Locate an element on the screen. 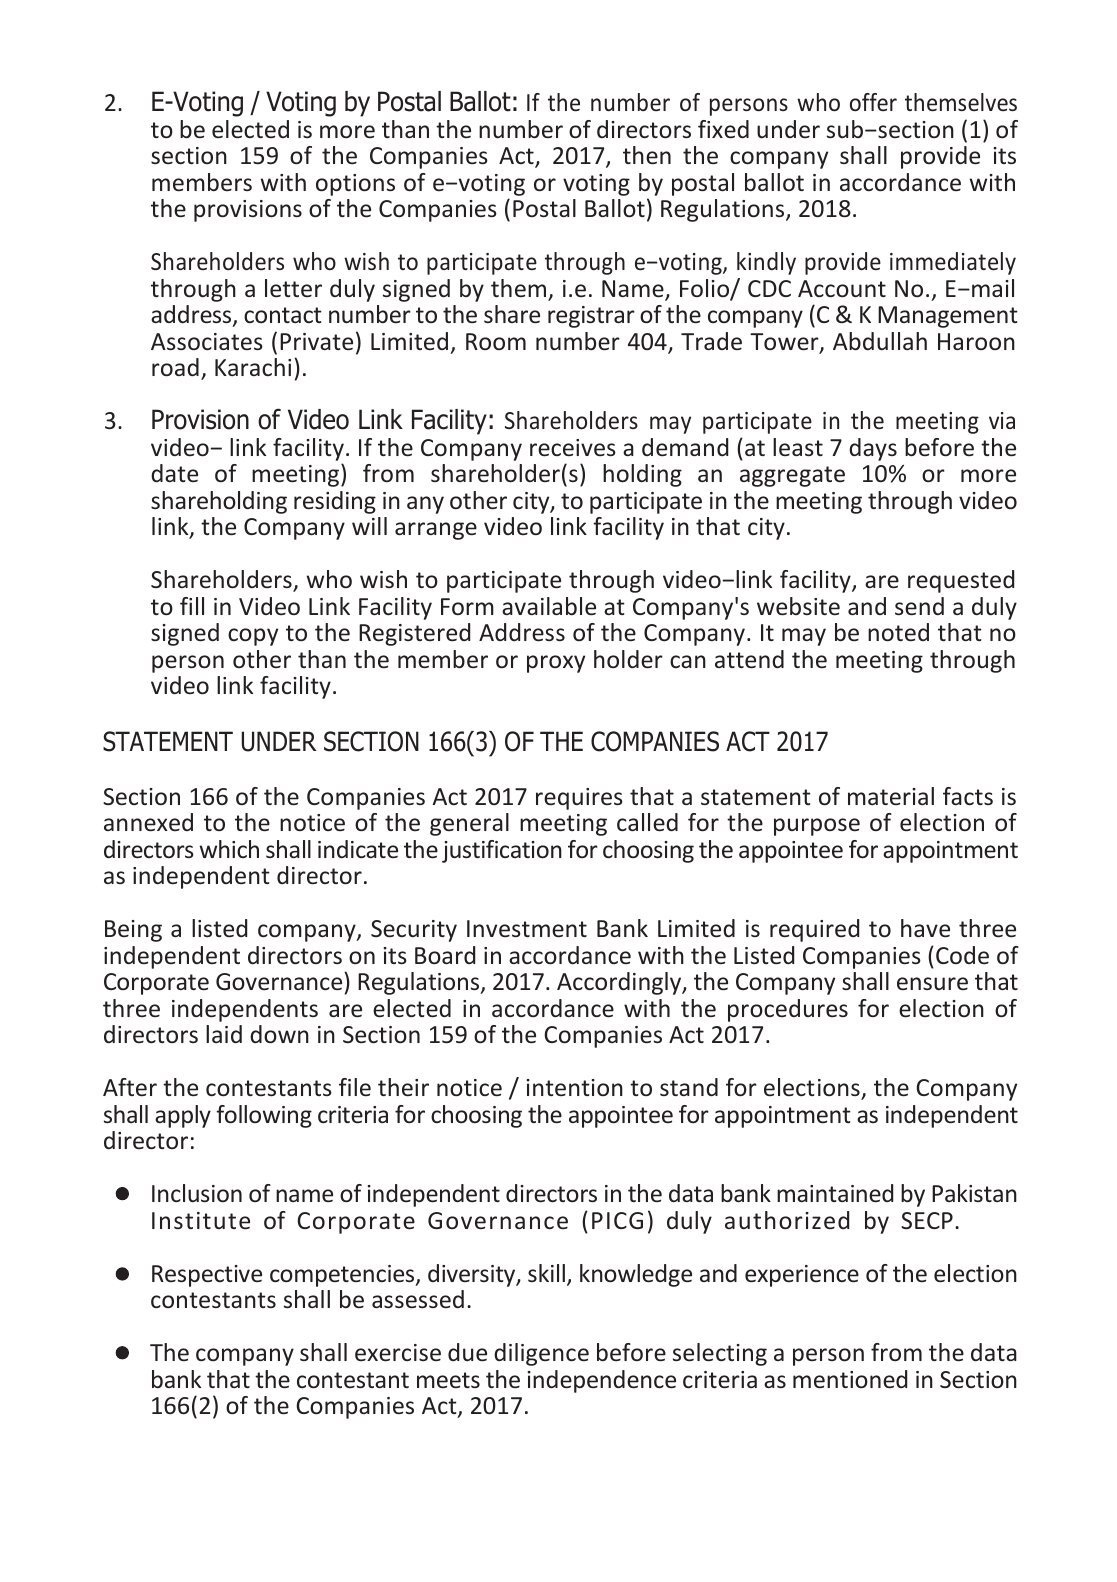 Image resolution: width=1117 pixels, height=1582 pixels. diligence is located at coordinates (541, 1354).
